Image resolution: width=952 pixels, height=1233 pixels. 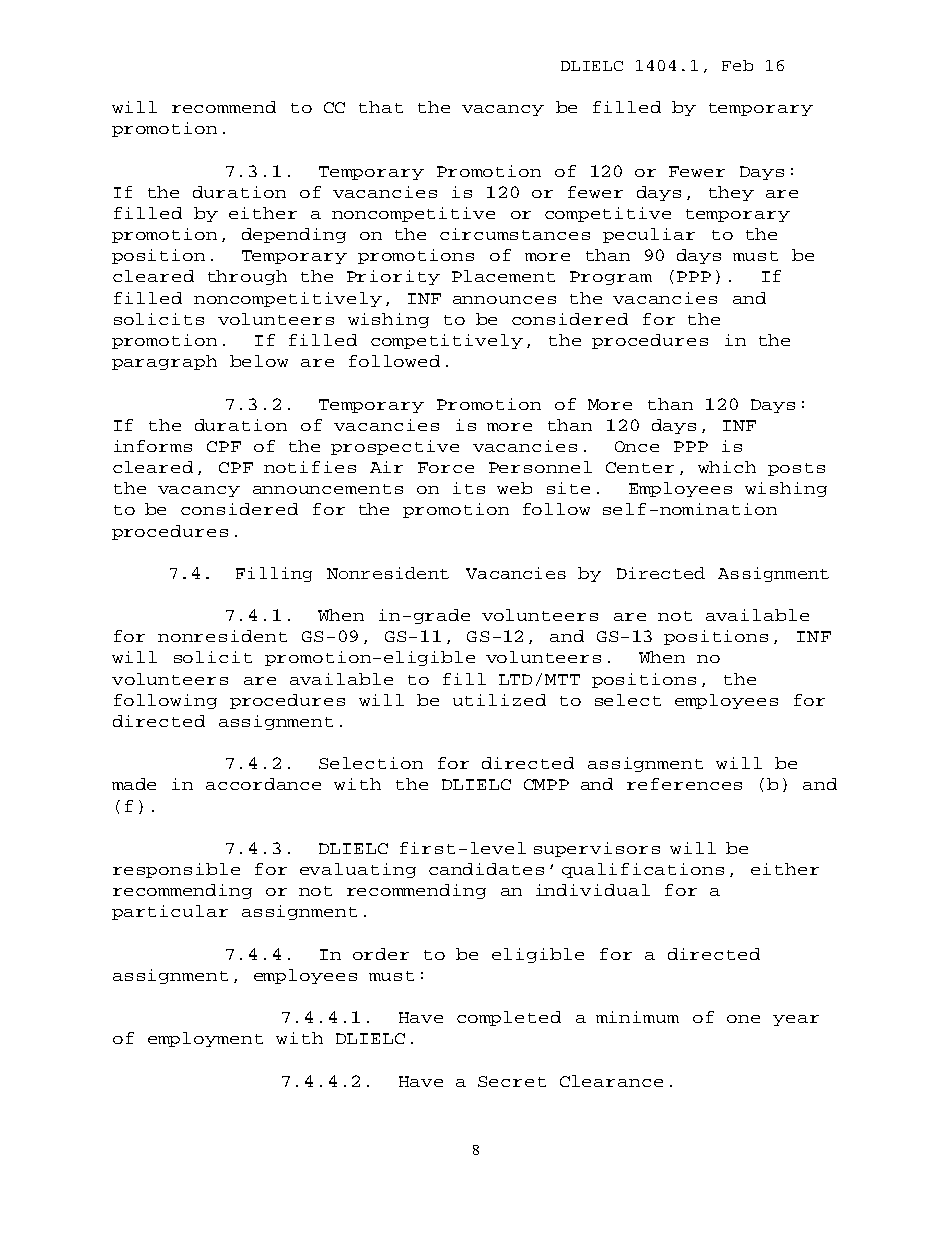 What do you see at coordinates (381, 107) in the document?
I see `that` at bounding box center [381, 107].
